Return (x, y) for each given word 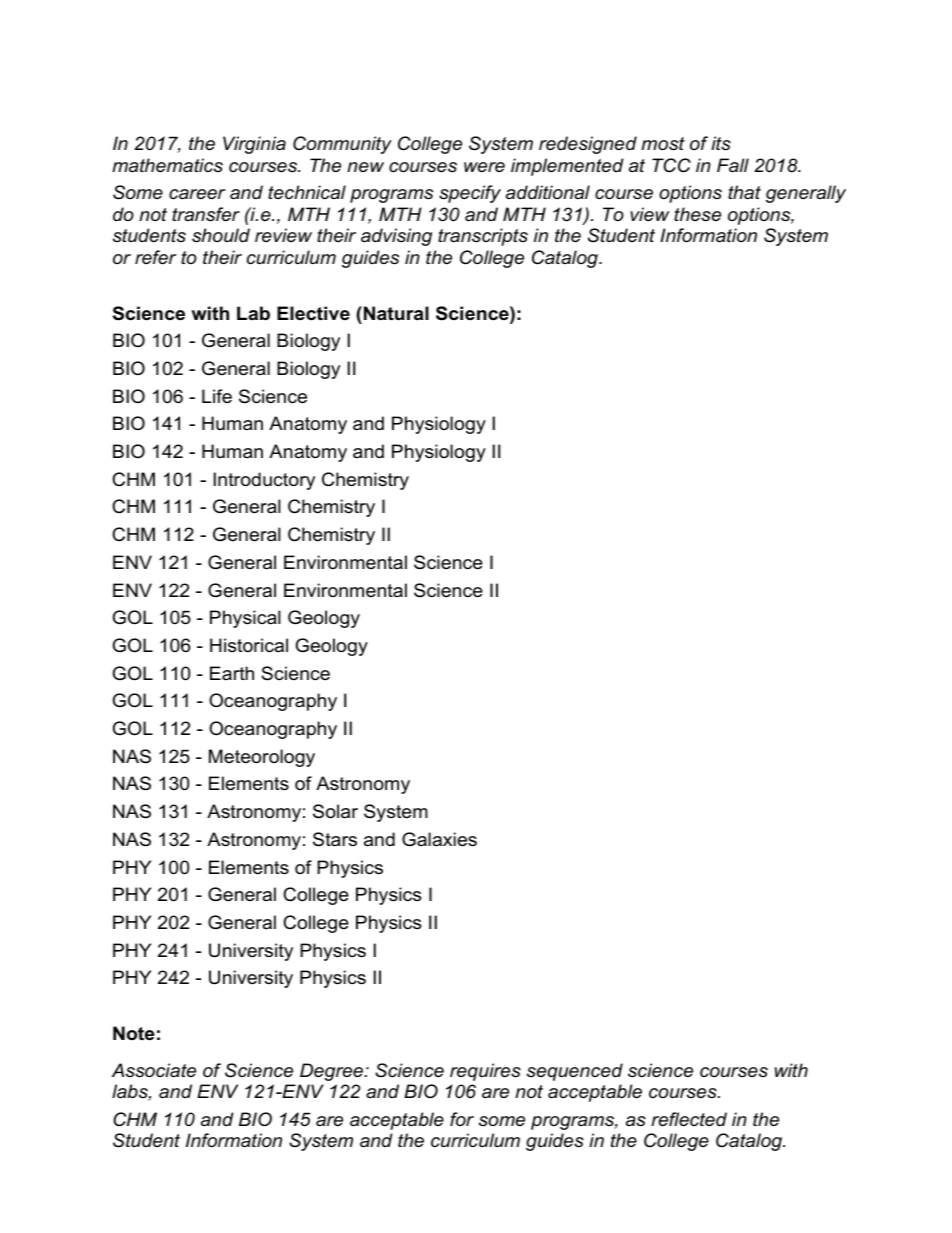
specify (470, 194)
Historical (249, 645)
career (197, 194)
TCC (671, 165)
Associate (154, 1070)
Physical (245, 619)
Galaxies (439, 839)
